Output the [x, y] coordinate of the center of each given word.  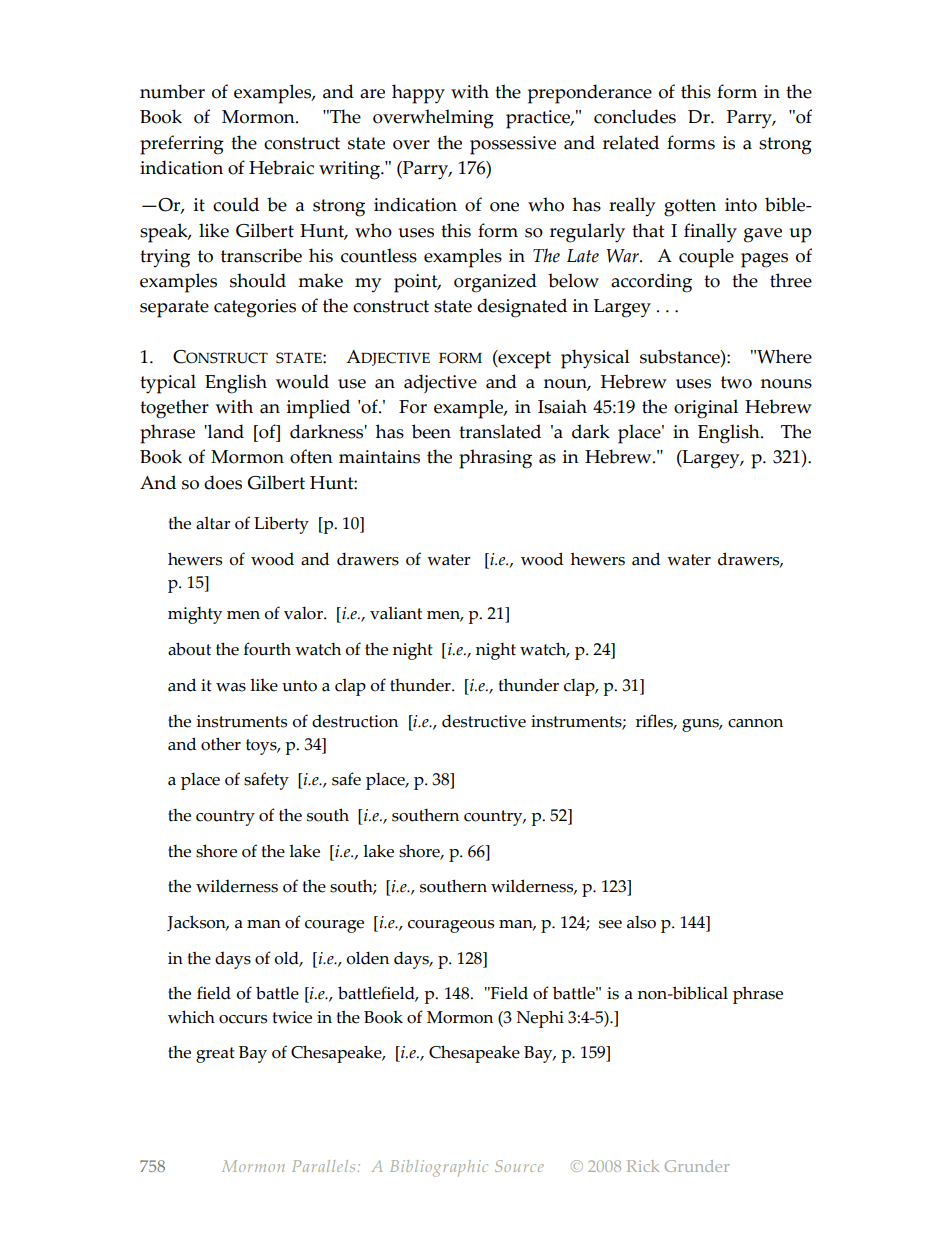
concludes [635, 116]
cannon [755, 723]
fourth [267, 649]
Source [519, 1166]
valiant [396, 613]
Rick [643, 1166]
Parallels [323, 1166]
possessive [513, 145]
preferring [182, 145]
